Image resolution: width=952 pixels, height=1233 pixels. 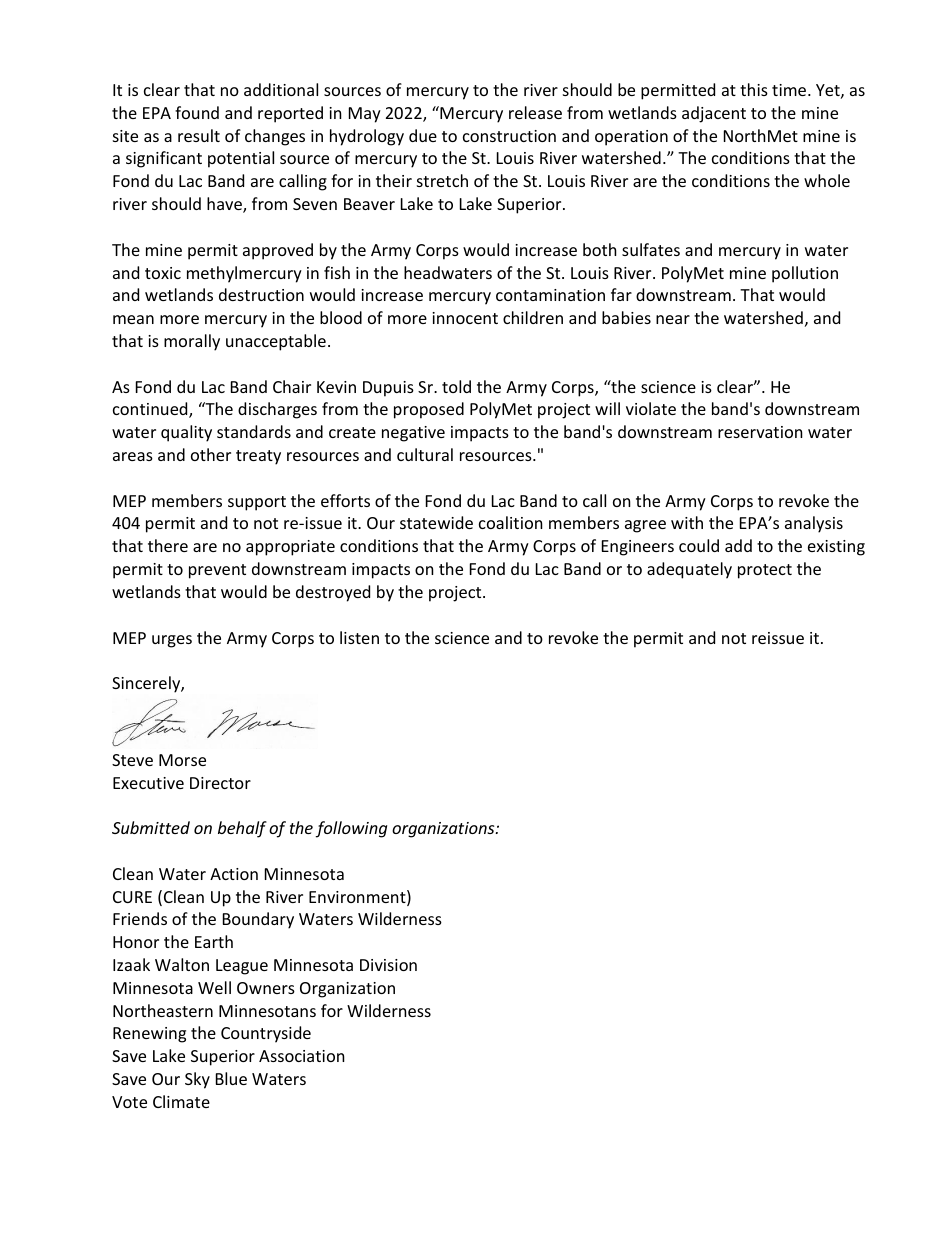 I want to click on adjacent, so click(x=714, y=114).
